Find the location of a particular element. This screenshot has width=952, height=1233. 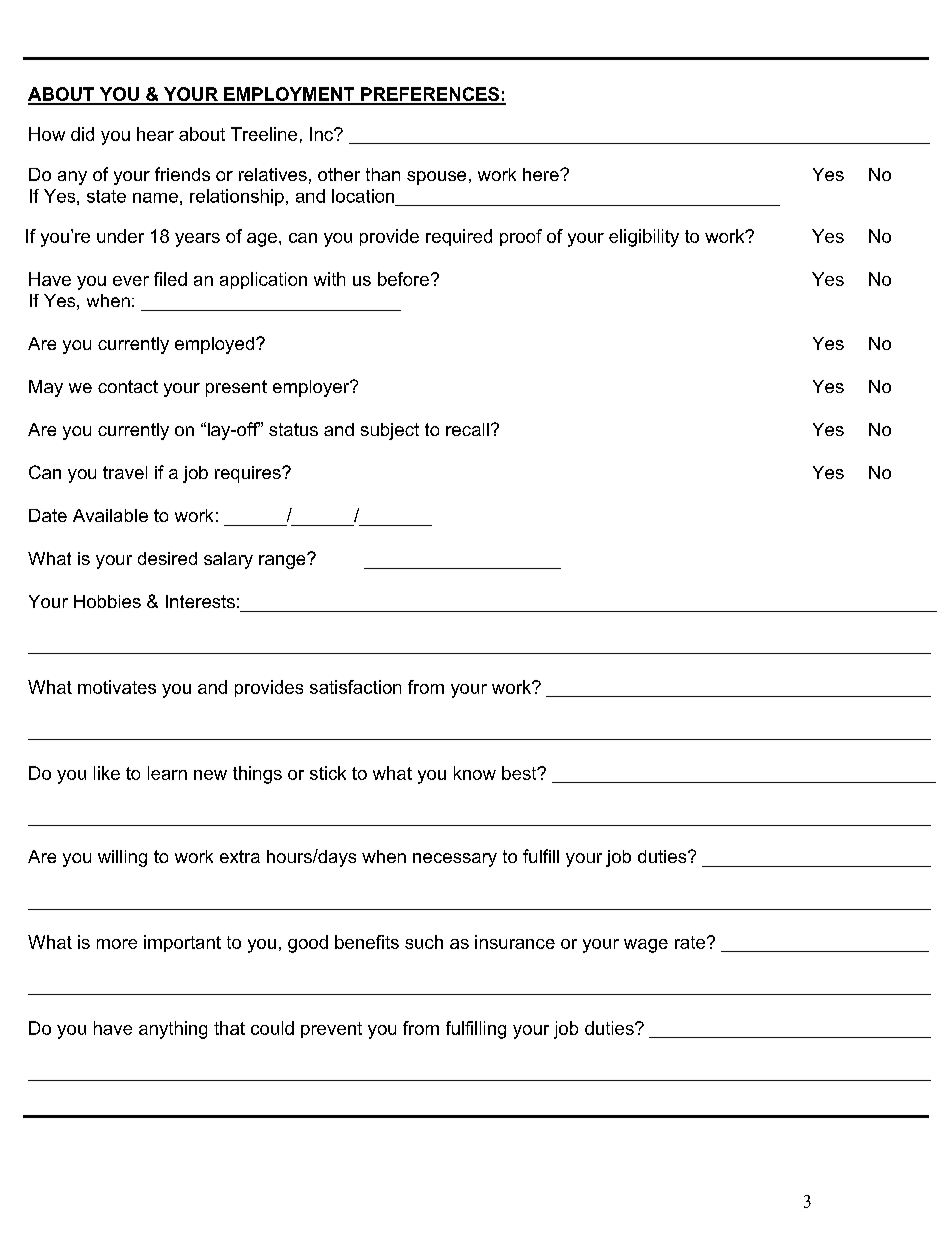

here is located at coordinates (542, 174).
